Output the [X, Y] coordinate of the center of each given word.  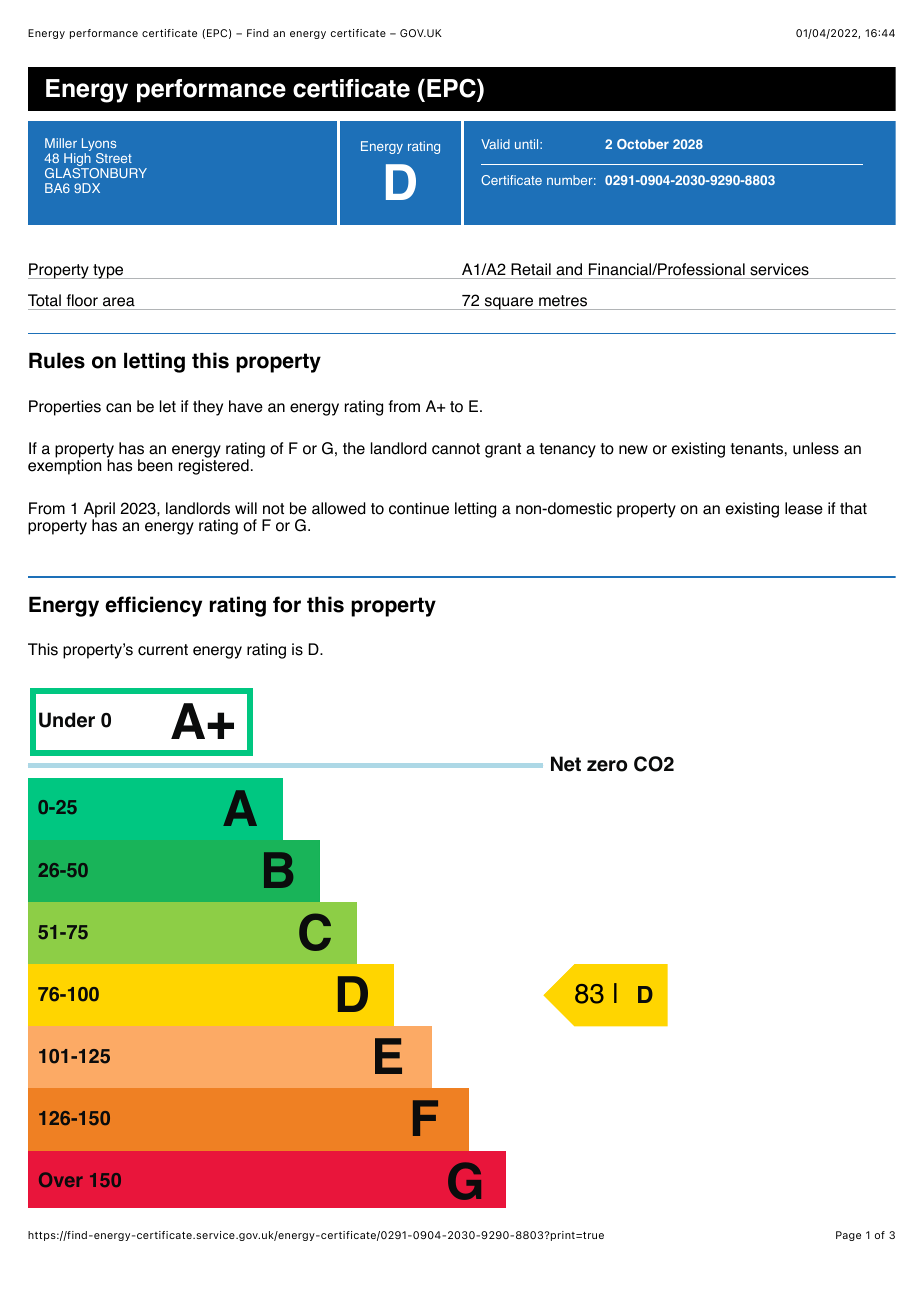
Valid [495, 144]
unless [816, 448]
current [163, 650]
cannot [456, 449]
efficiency [153, 606]
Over [61, 1179]
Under [67, 720]
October [643, 144]
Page [848, 1236]
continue [419, 508]
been [155, 465]
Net [566, 764]
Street [114, 158]
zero [607, 766]
